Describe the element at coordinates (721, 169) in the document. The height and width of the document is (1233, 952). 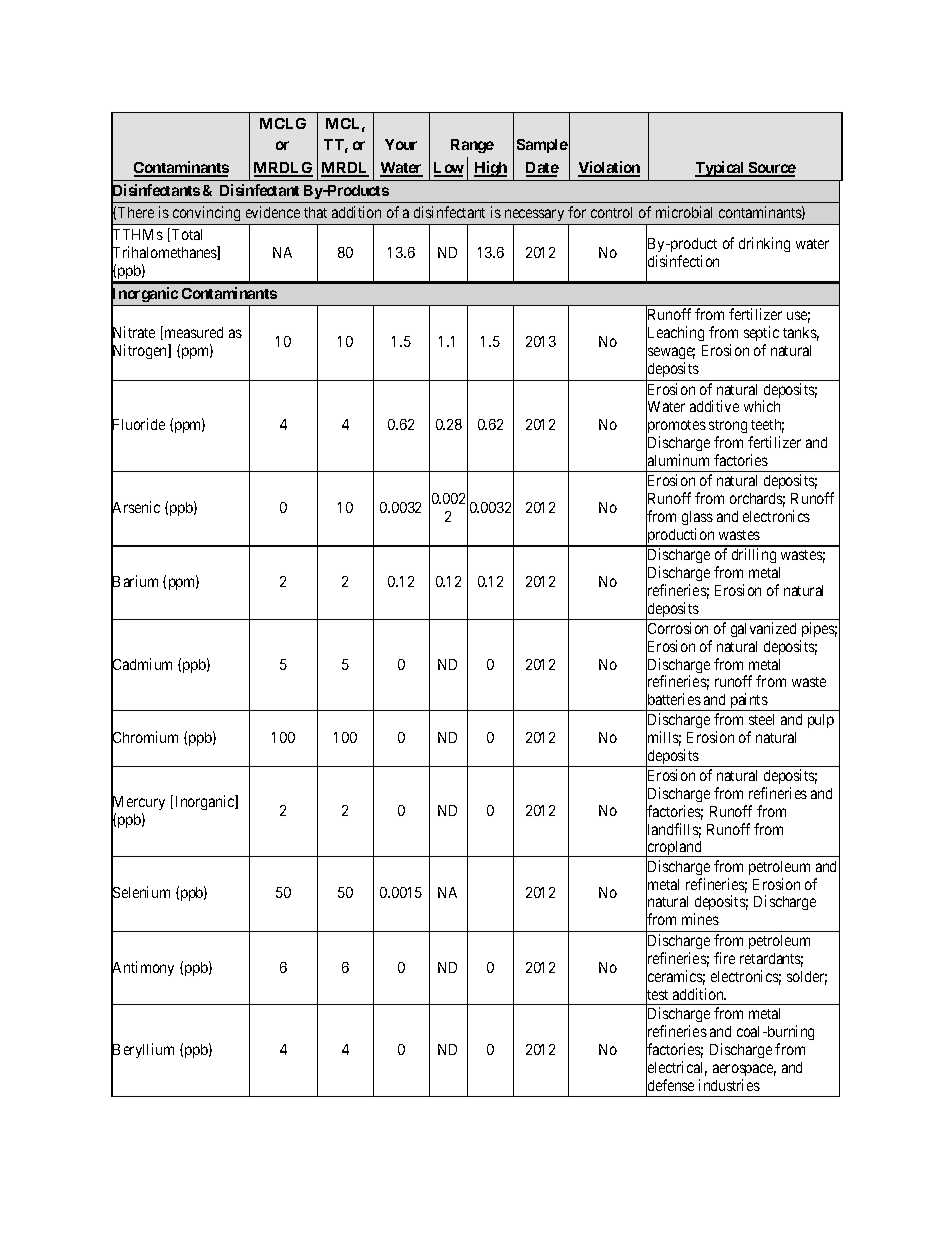
I see `Typical` at that location.
